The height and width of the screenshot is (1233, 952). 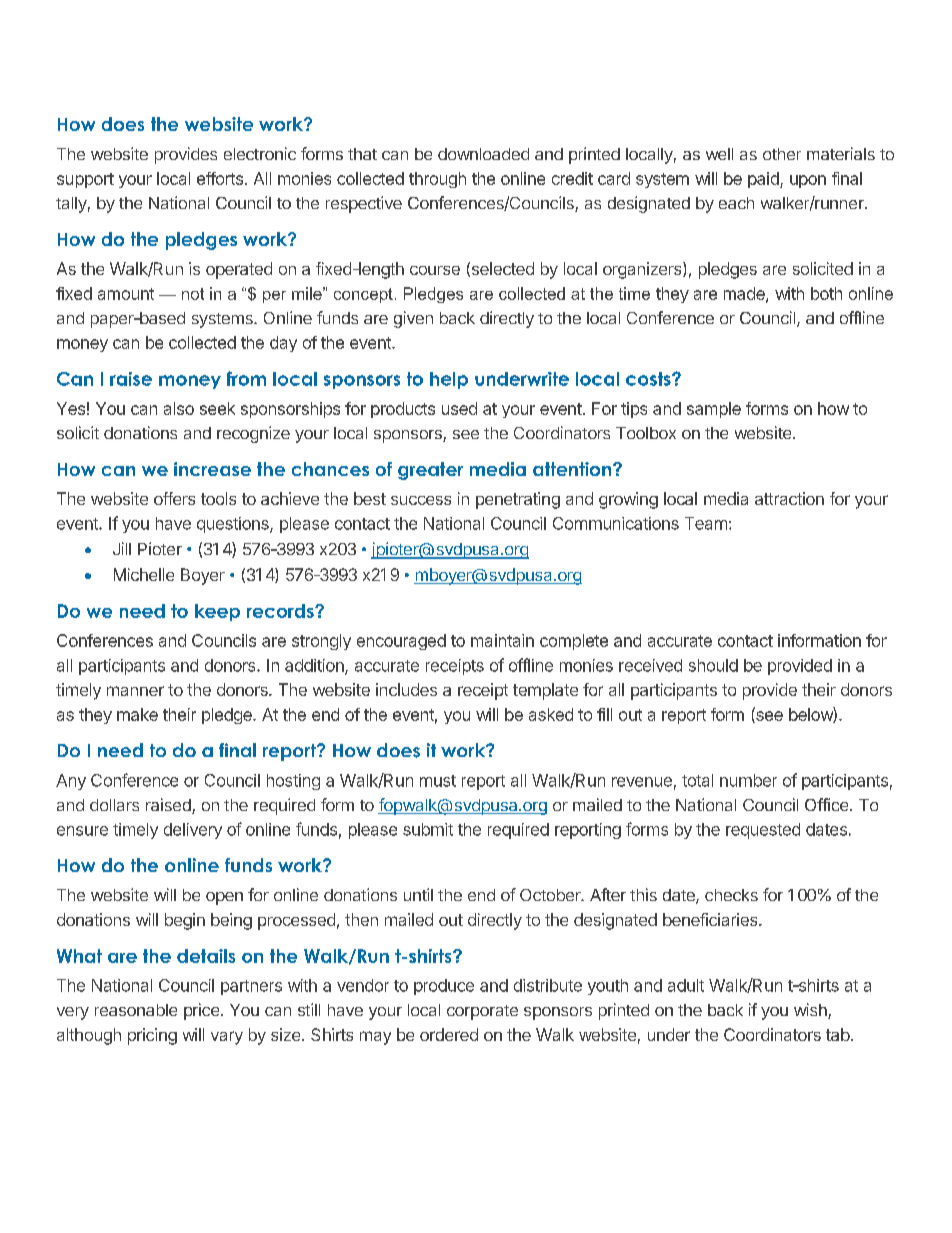 What do you see at coordinates (437, 180) in the screenshot?
I see `through` at bounding box center [437, 180].
